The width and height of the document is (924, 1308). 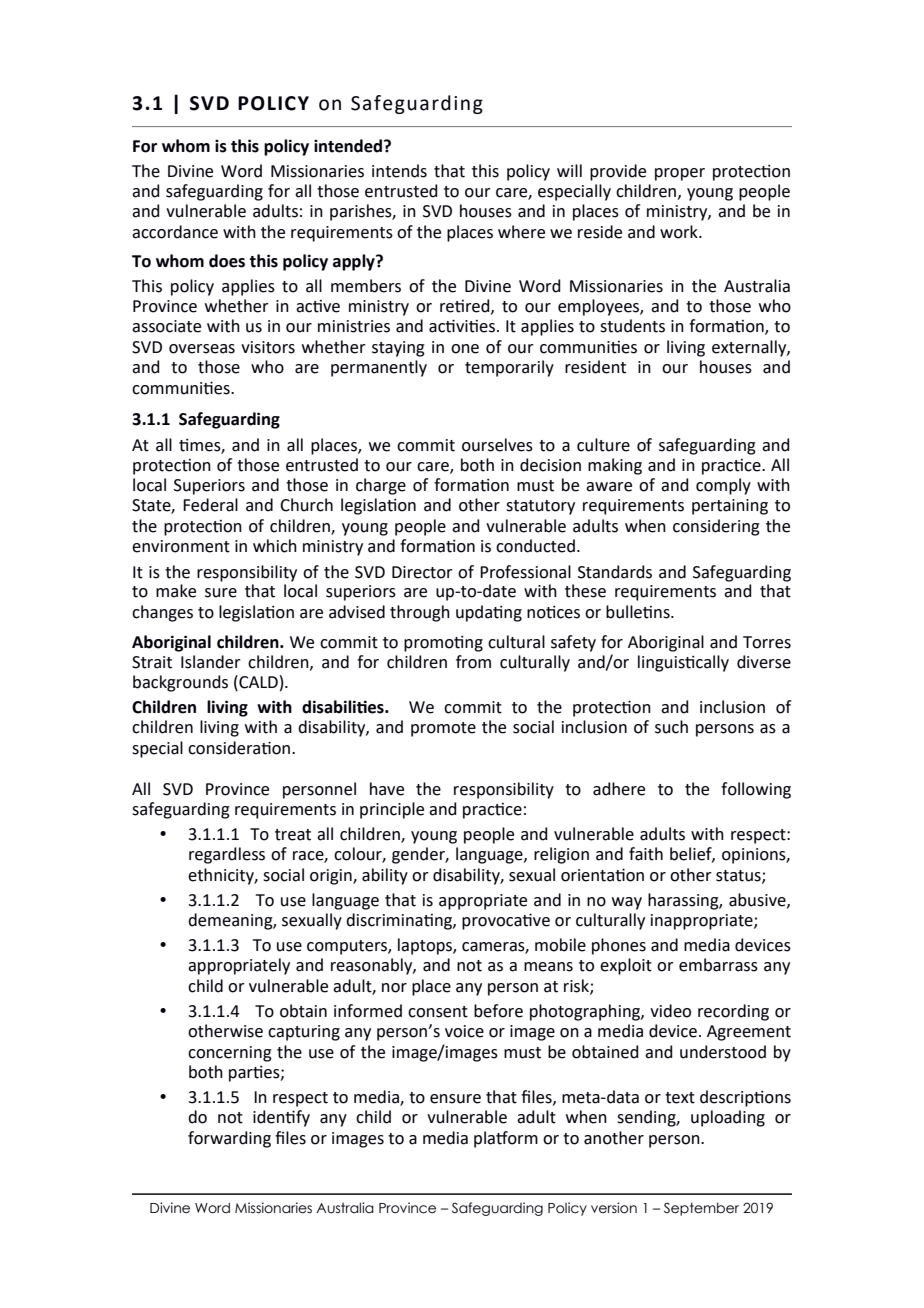 I want to click on faith, so click(x=646, y=854).
